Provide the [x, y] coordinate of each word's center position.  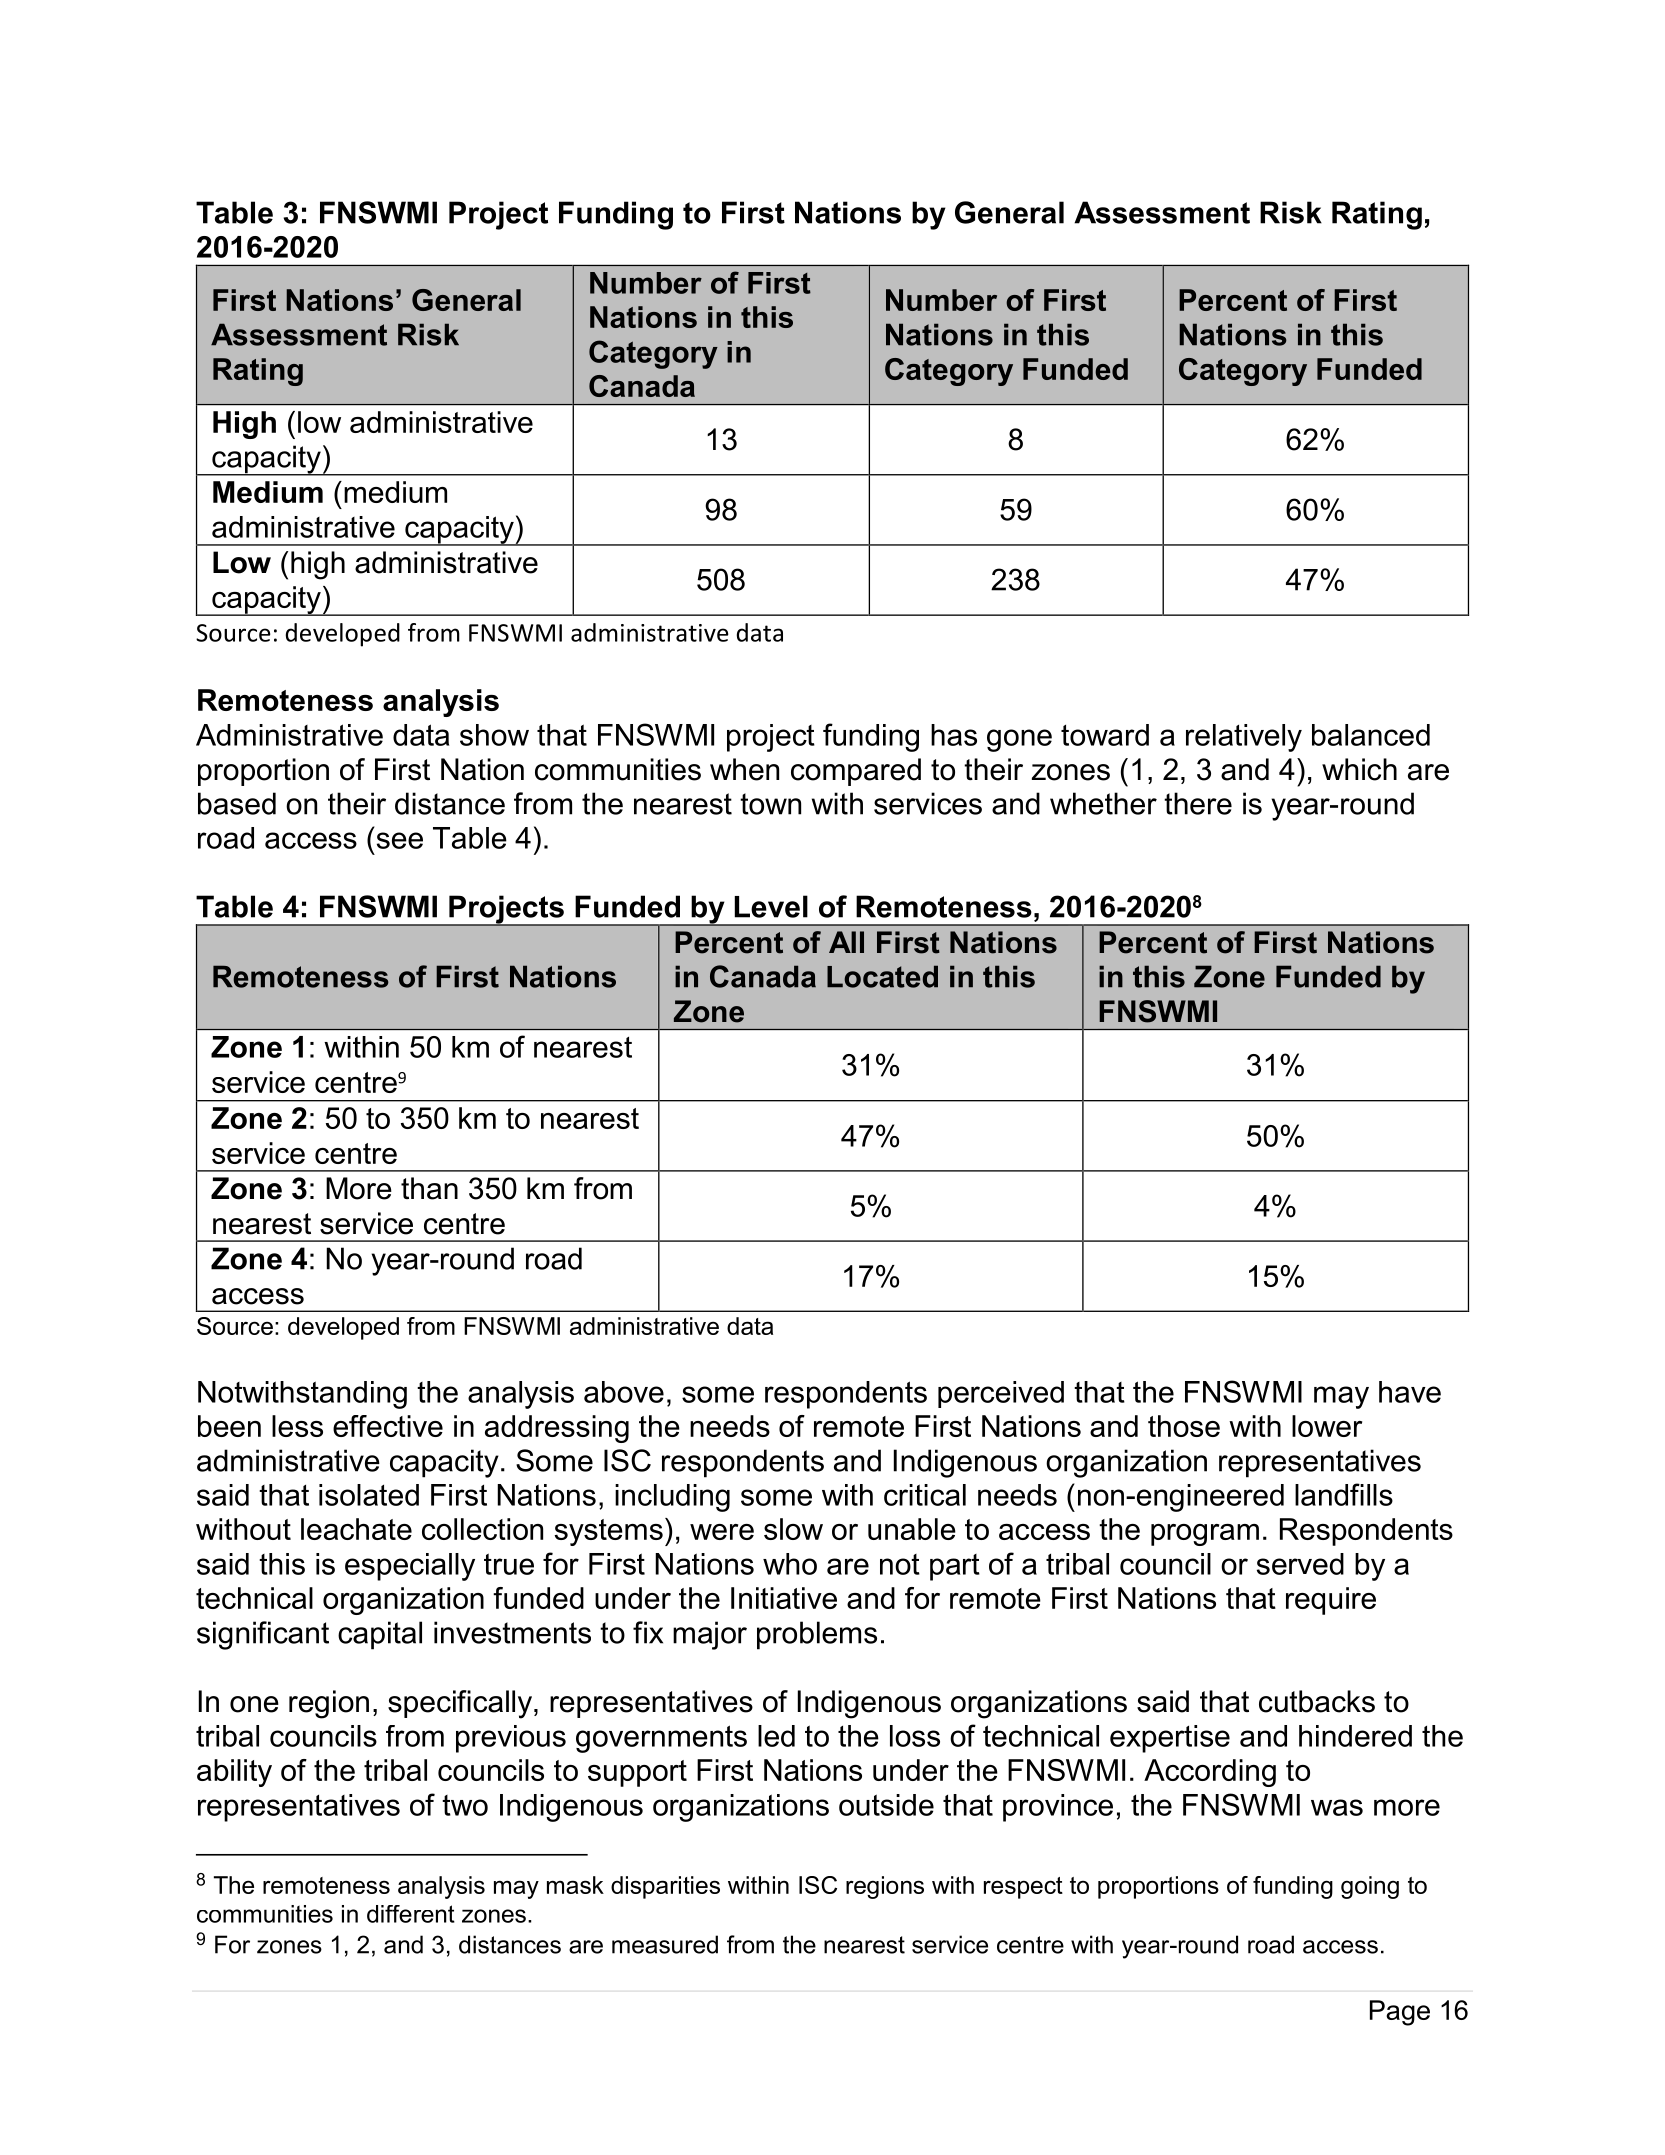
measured [665, 1944]
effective [388, 1426]
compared [856, 772]
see [400, 840]
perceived [1001, 1394]
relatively [1244, 738]
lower [1327, 1426]
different [411, 1914]
